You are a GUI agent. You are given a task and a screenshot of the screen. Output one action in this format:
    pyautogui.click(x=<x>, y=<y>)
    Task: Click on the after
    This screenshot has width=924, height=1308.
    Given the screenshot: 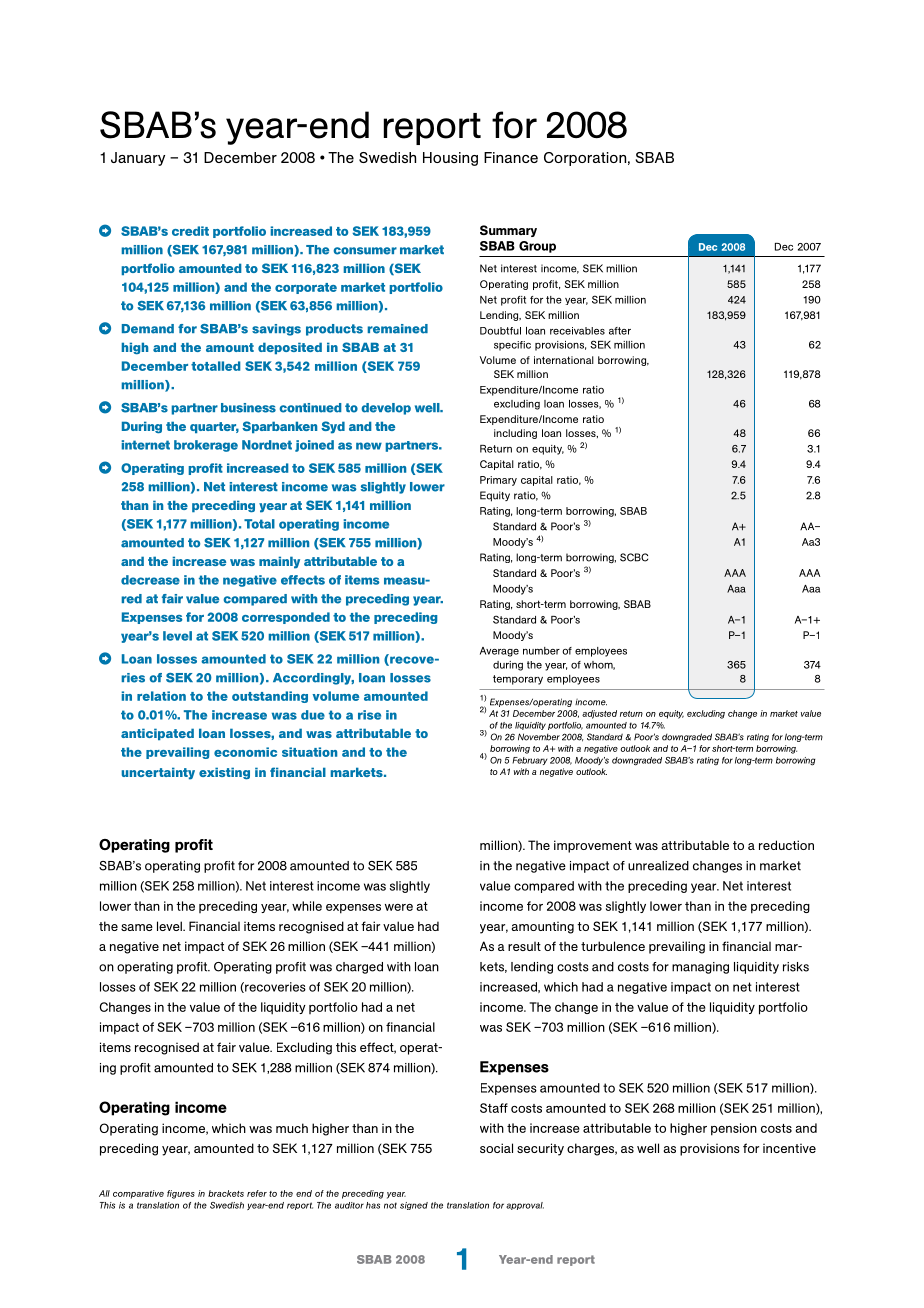 What is the action you would take?
    pyautogui.click(x=620, y=331)
